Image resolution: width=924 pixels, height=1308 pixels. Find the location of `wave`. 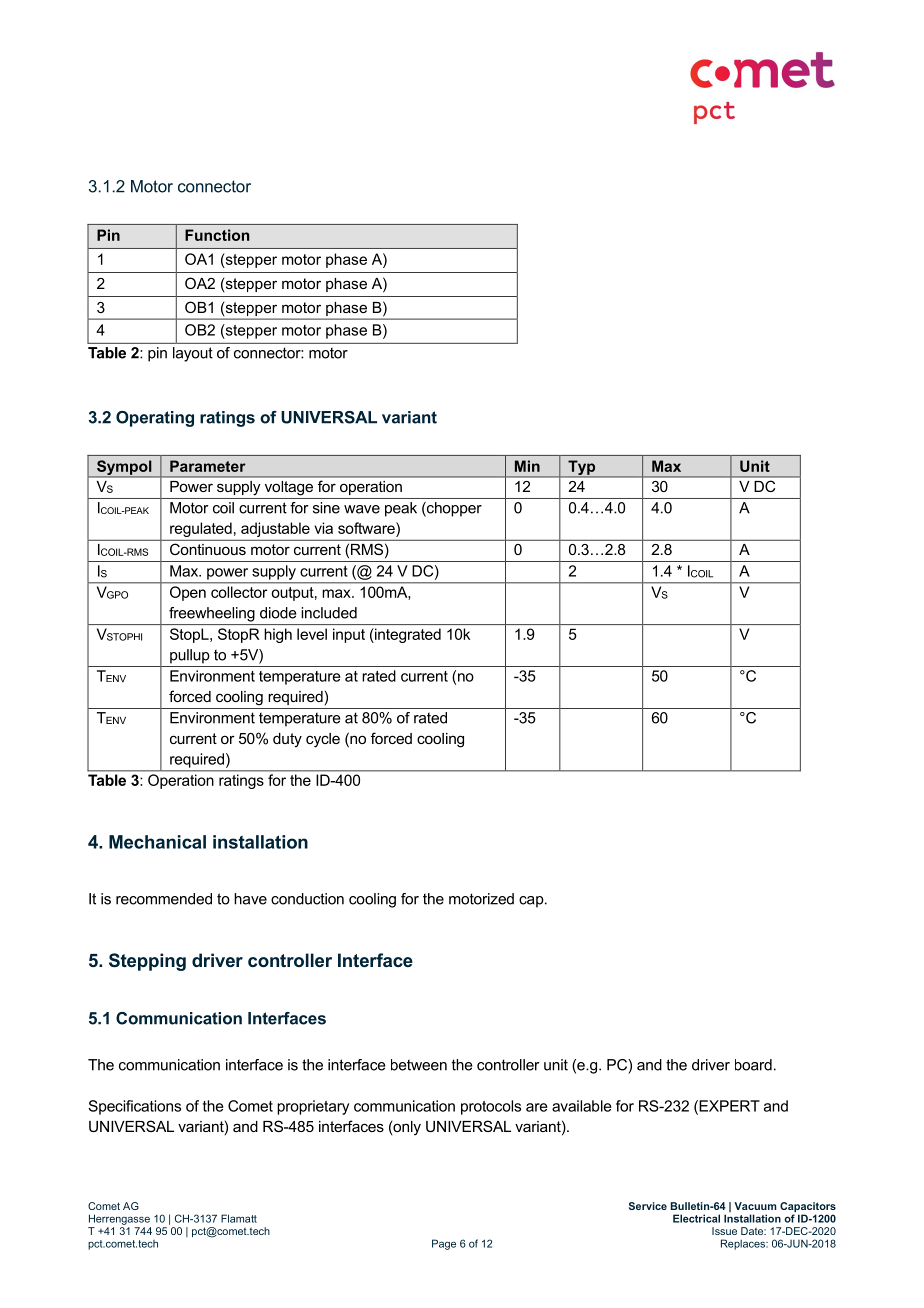

wave is located at coordinates (362, 509).
